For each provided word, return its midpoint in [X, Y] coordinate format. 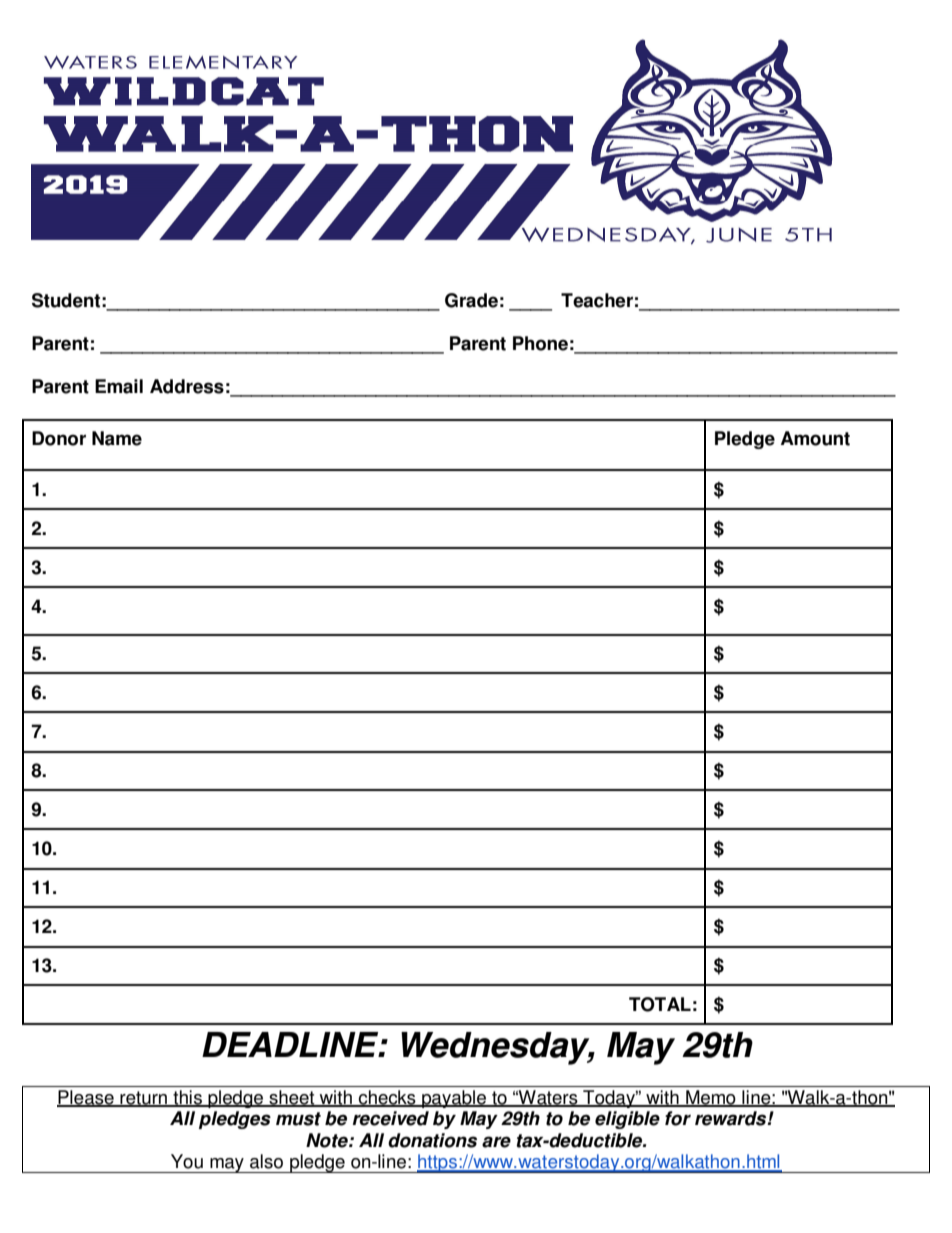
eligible [627, 1120]
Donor [59, 438]
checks [387, 1098]
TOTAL [660, 1004]
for [678, 1118]
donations [432, 1140]
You [187, 1161]
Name [117, 438]
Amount [815, 438]
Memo [711, 1098]
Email [119, 386]
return [143, 1099]
